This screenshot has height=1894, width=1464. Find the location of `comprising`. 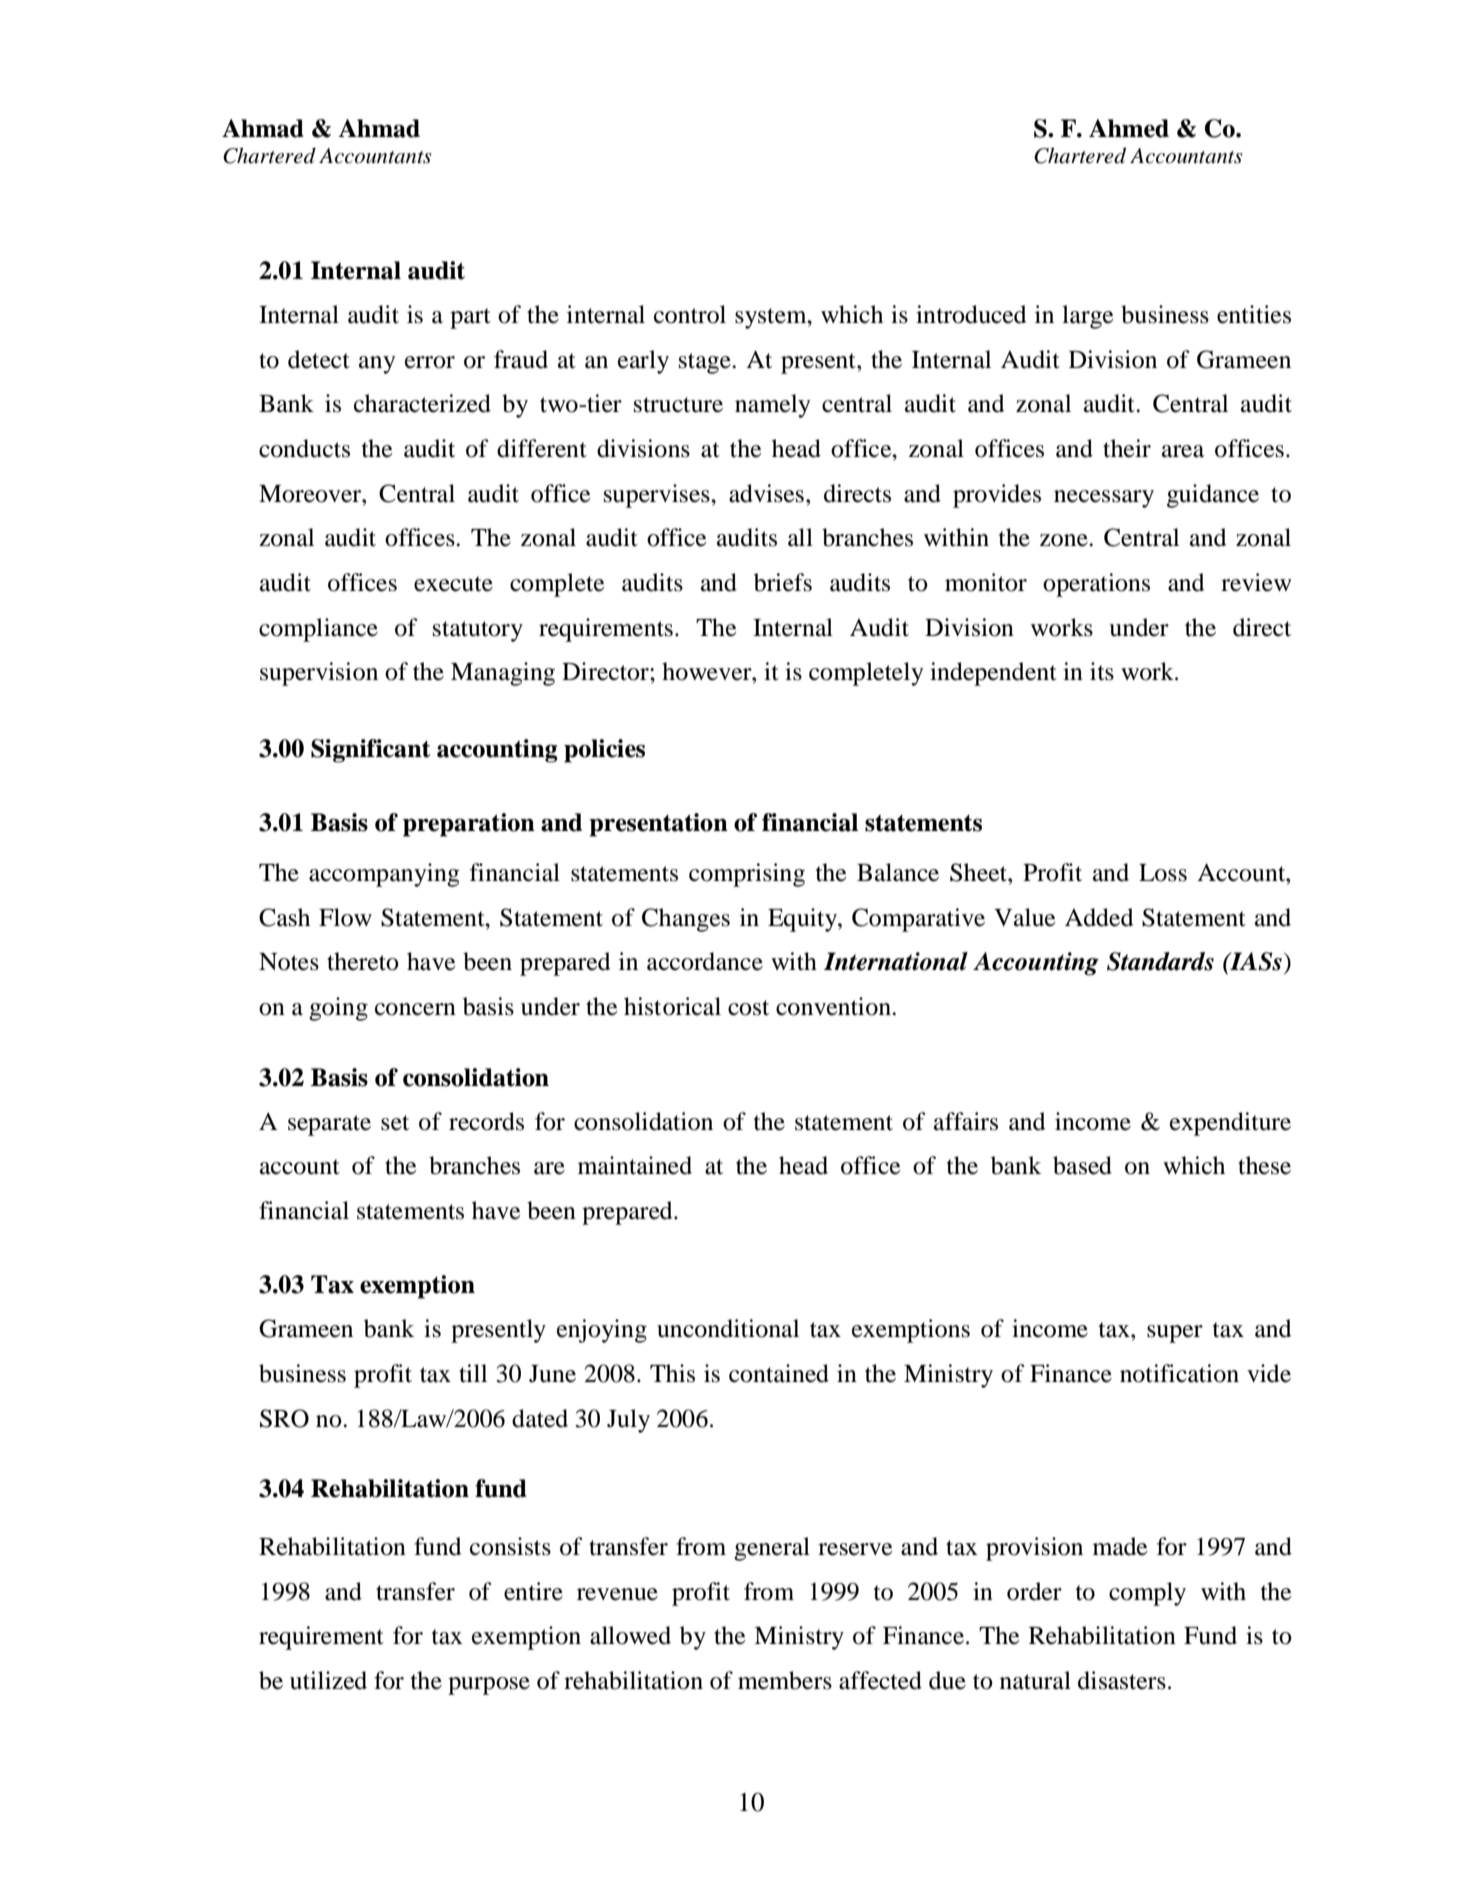

comprising is located at coordinates (747, 875).
